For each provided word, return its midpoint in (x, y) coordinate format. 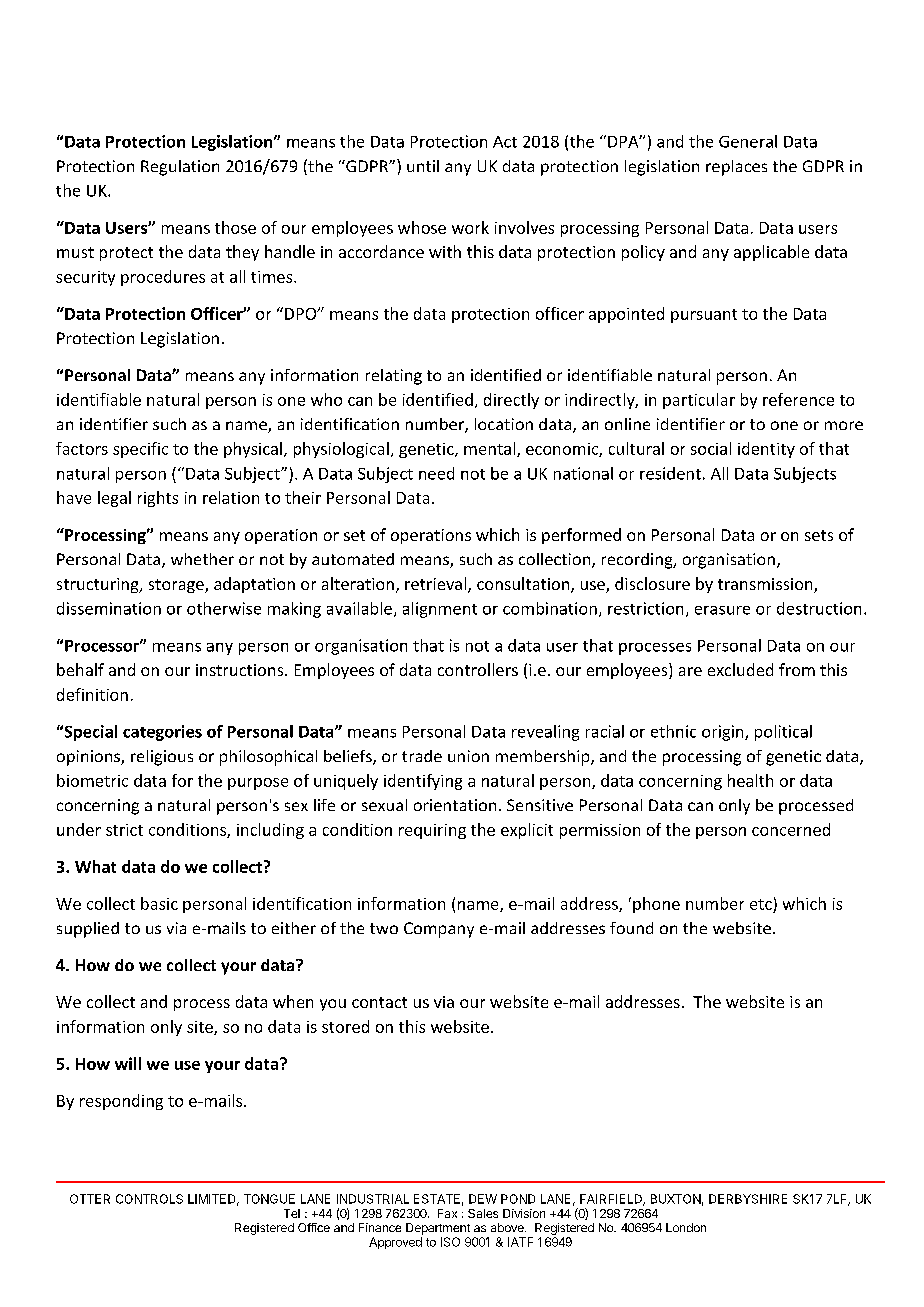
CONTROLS (149, 1199)
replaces (736, 168)
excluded (740, 669)
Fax (447, 1213)
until (423, 166)
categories (162, 733)
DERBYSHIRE (748, 1199)
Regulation (180, 168)
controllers (478, 669)
